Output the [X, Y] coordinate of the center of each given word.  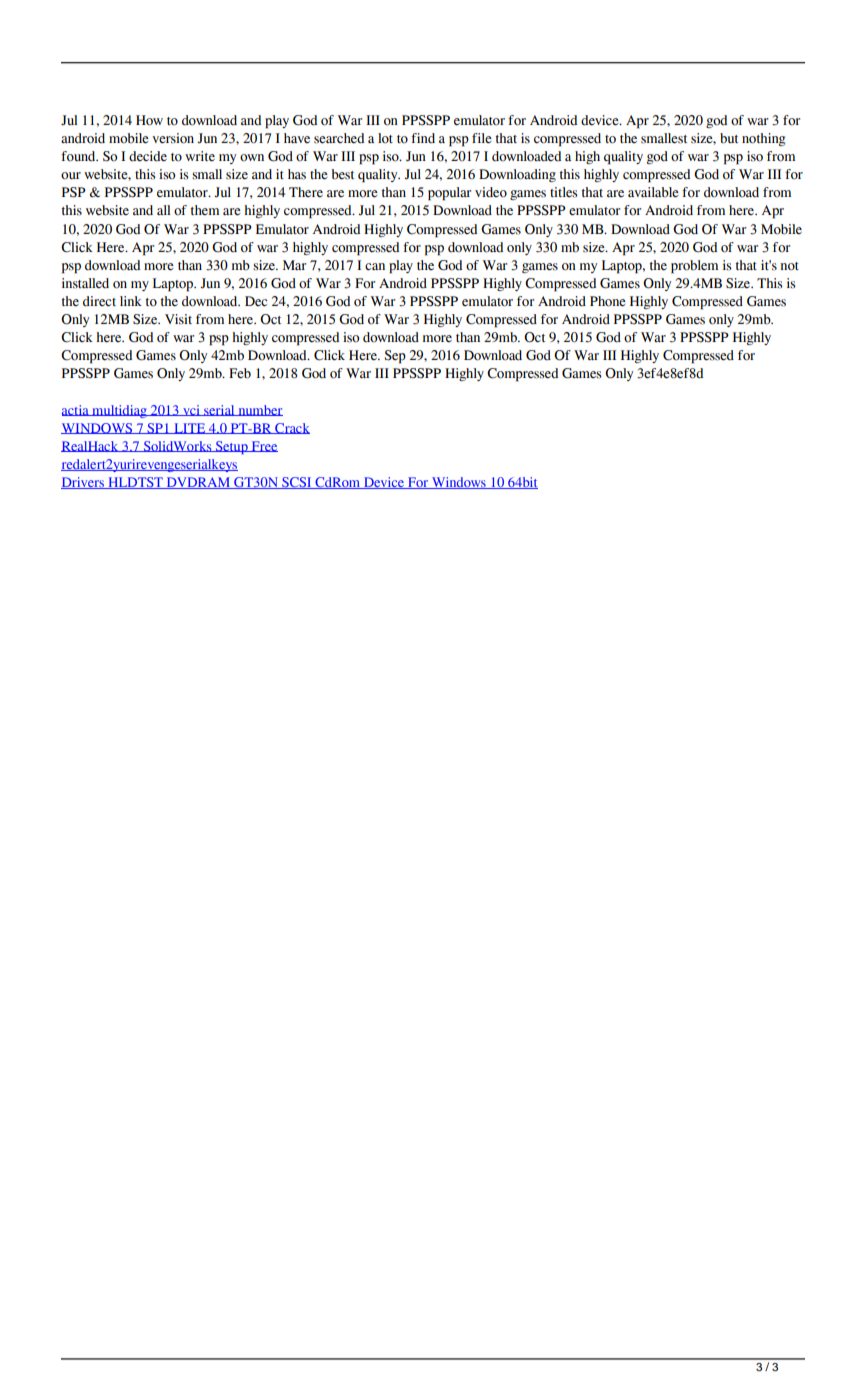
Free [263, 446]
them [204, 210]
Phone [608, 301]
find [423, 138]
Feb [240, 373]
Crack [291, 428]
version [173, 138]
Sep [395, 357]
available [653, 192]
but [729, 138]
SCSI [297, 483]
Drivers [83, 483]
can [375, 266]
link [131, 301]
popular [449, 194]
